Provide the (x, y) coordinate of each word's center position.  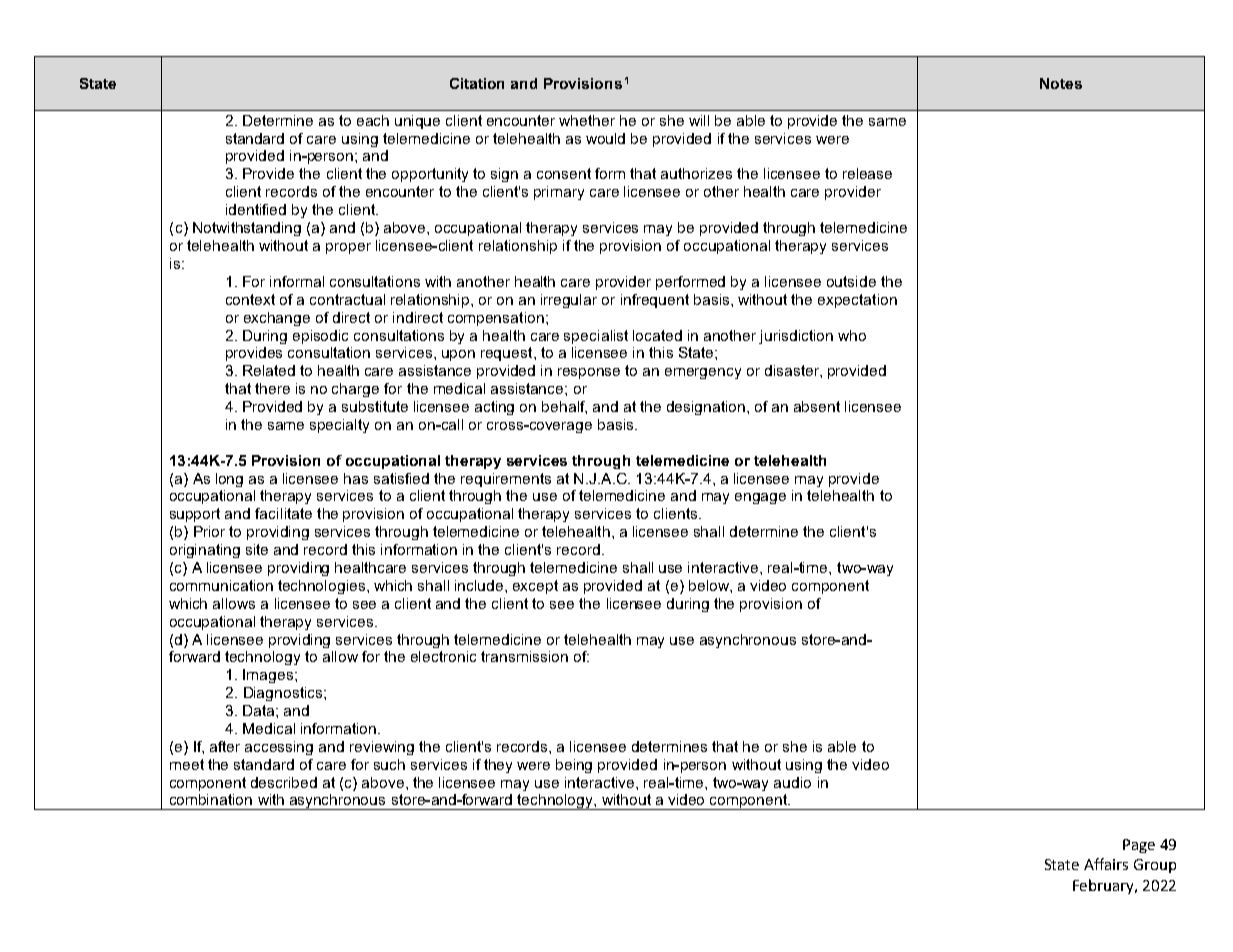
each (373, 120)
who (852, 335)
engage (760, 498)
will (699, 120)
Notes (1061, 83)
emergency (703, 373)
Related (269, 370)
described (284, 782)
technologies (323, 587)
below (710, 585)
